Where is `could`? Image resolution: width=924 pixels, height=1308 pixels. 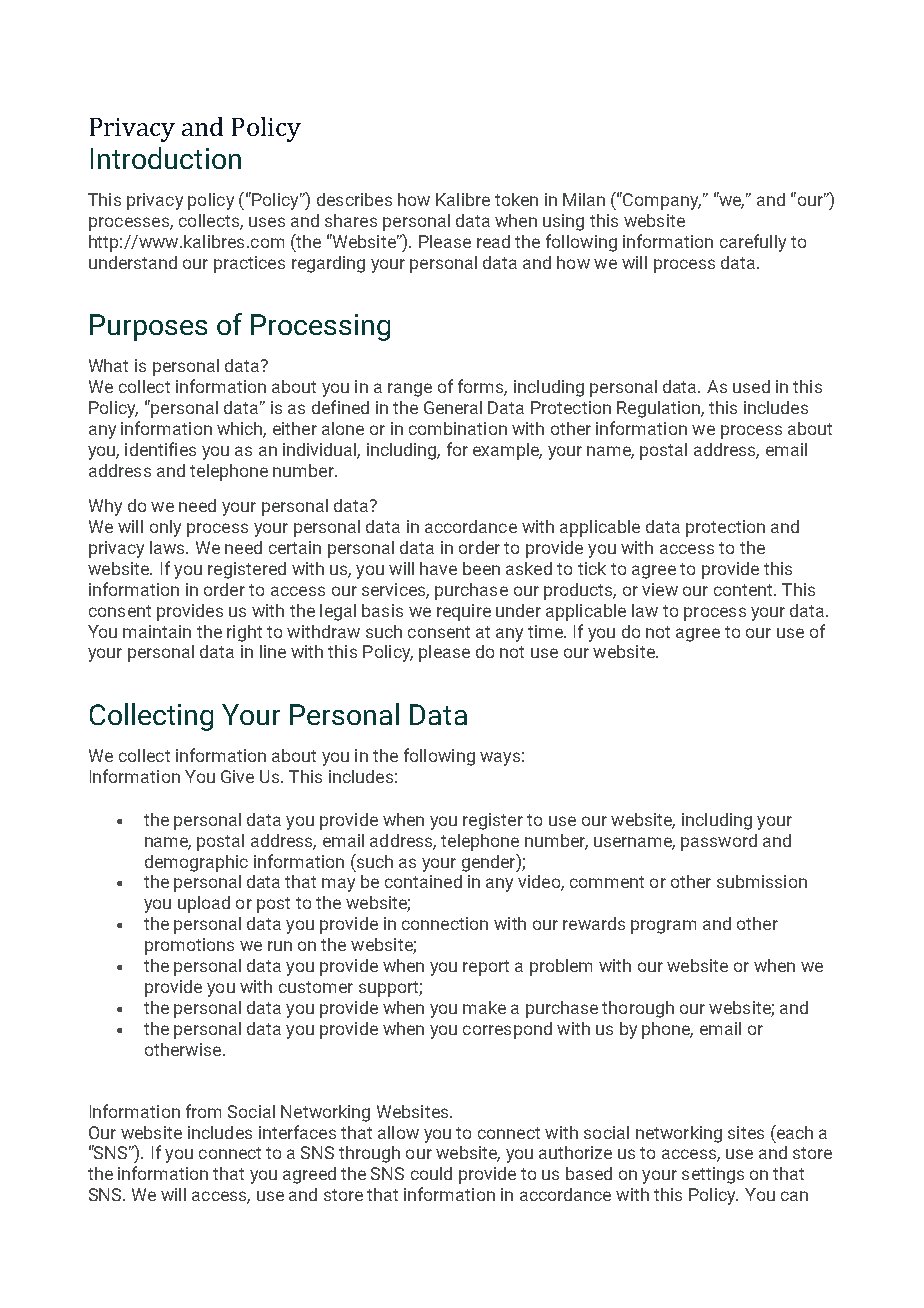 could is located at coordinates (431, 1173).
